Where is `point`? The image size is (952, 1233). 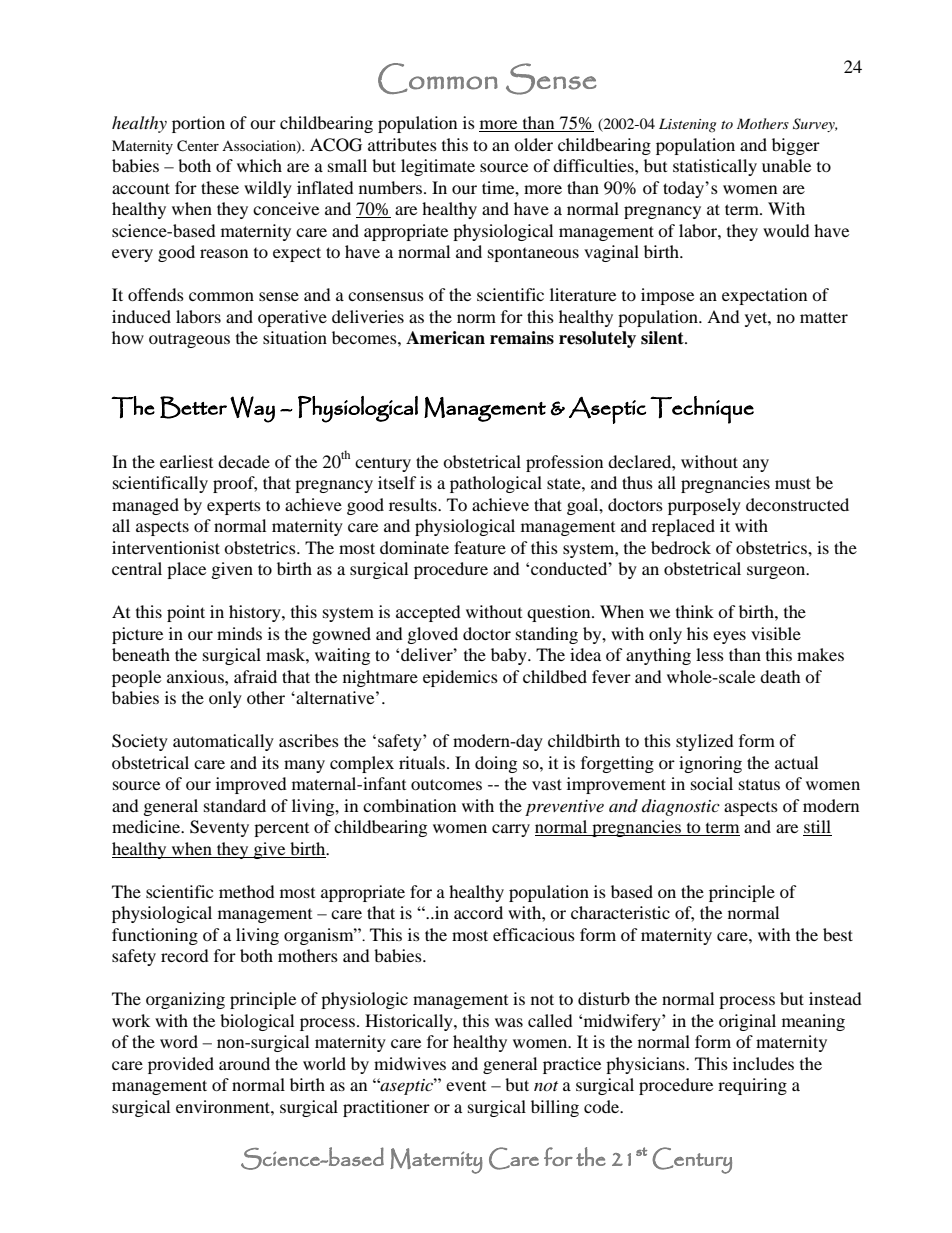 point is located at coordinates (186, 613).
